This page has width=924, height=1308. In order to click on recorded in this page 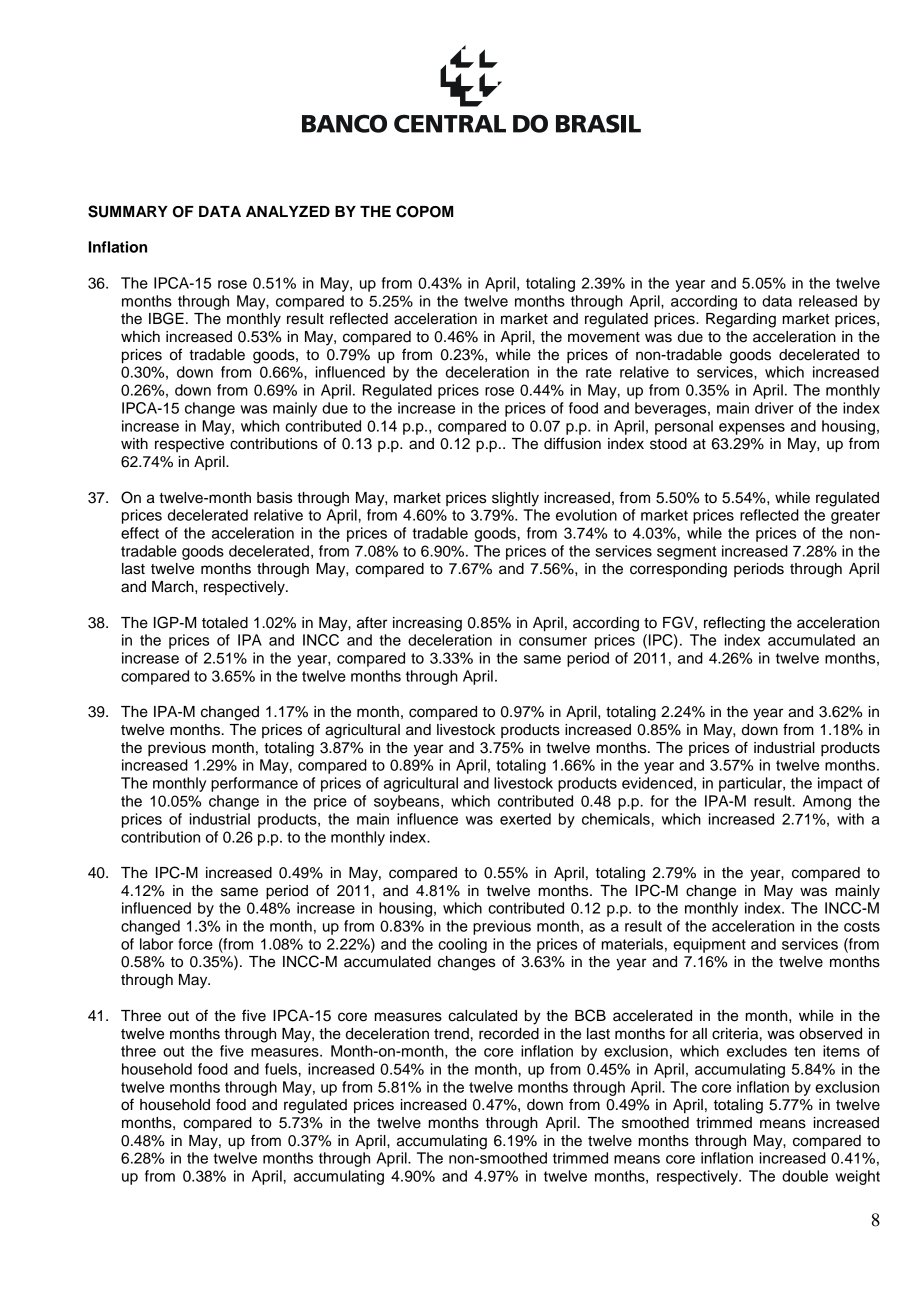, I will do `click(509, 1034)`.
